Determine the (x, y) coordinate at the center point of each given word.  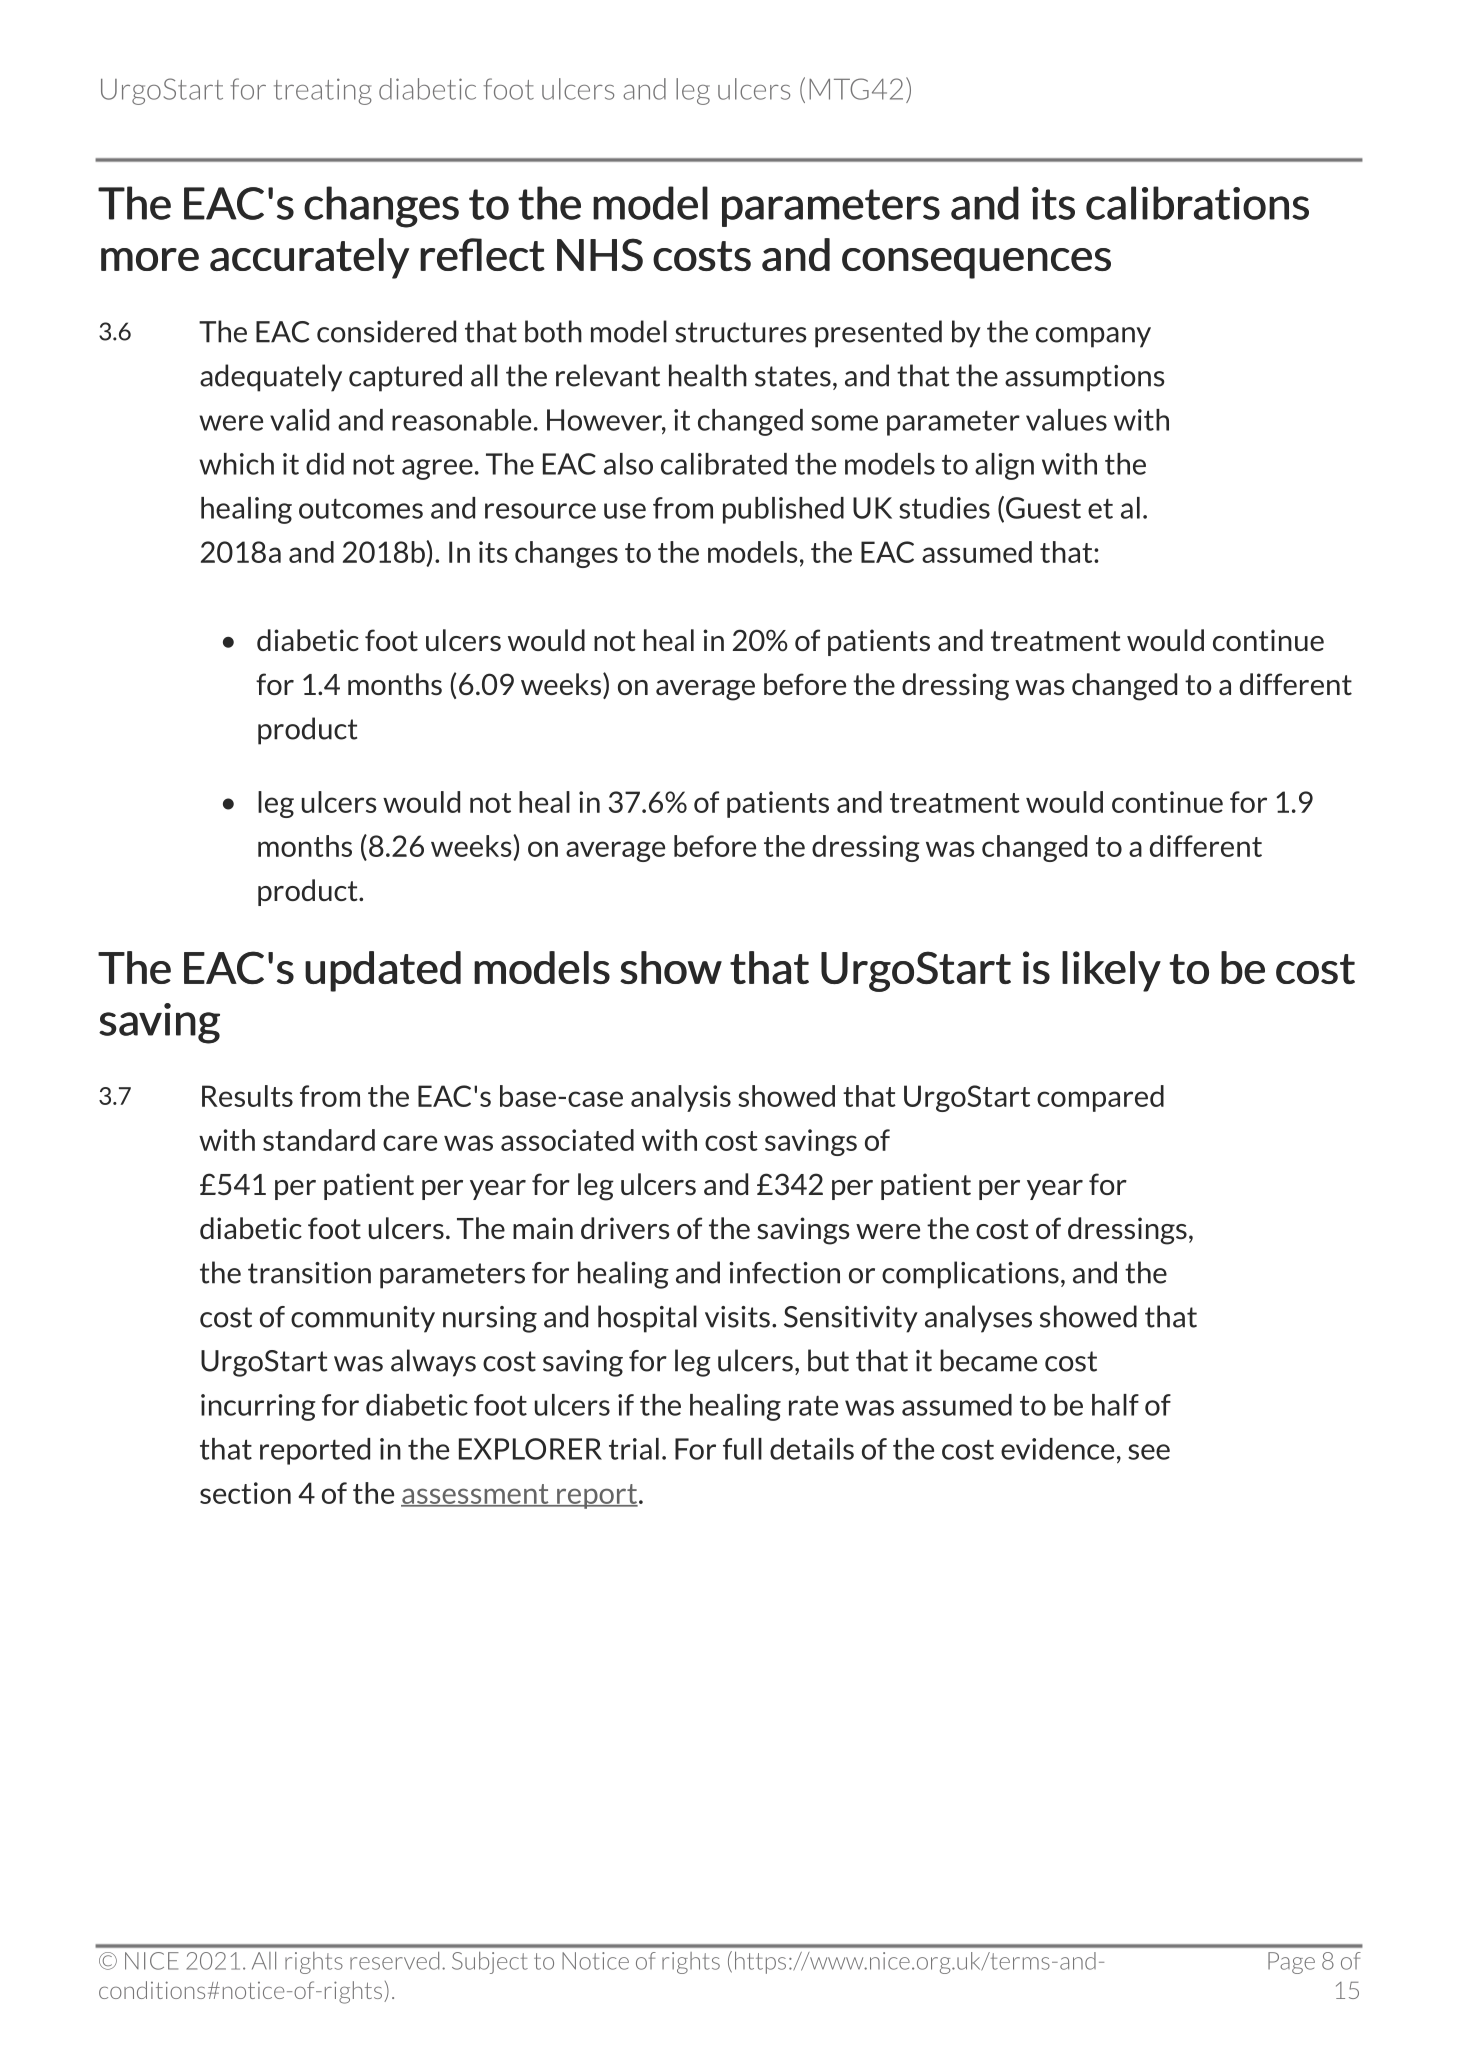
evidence (1057, 1449)
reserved (394, 1961)
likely (1111, 971)
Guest (1043, 508)
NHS (600, 254)
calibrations (1197, 203)
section (245, 1493)
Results (247, 1096)
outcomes (361, 508)
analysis (681, 1098)
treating (323, 91)
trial (634, 1449)
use (625, 511)
